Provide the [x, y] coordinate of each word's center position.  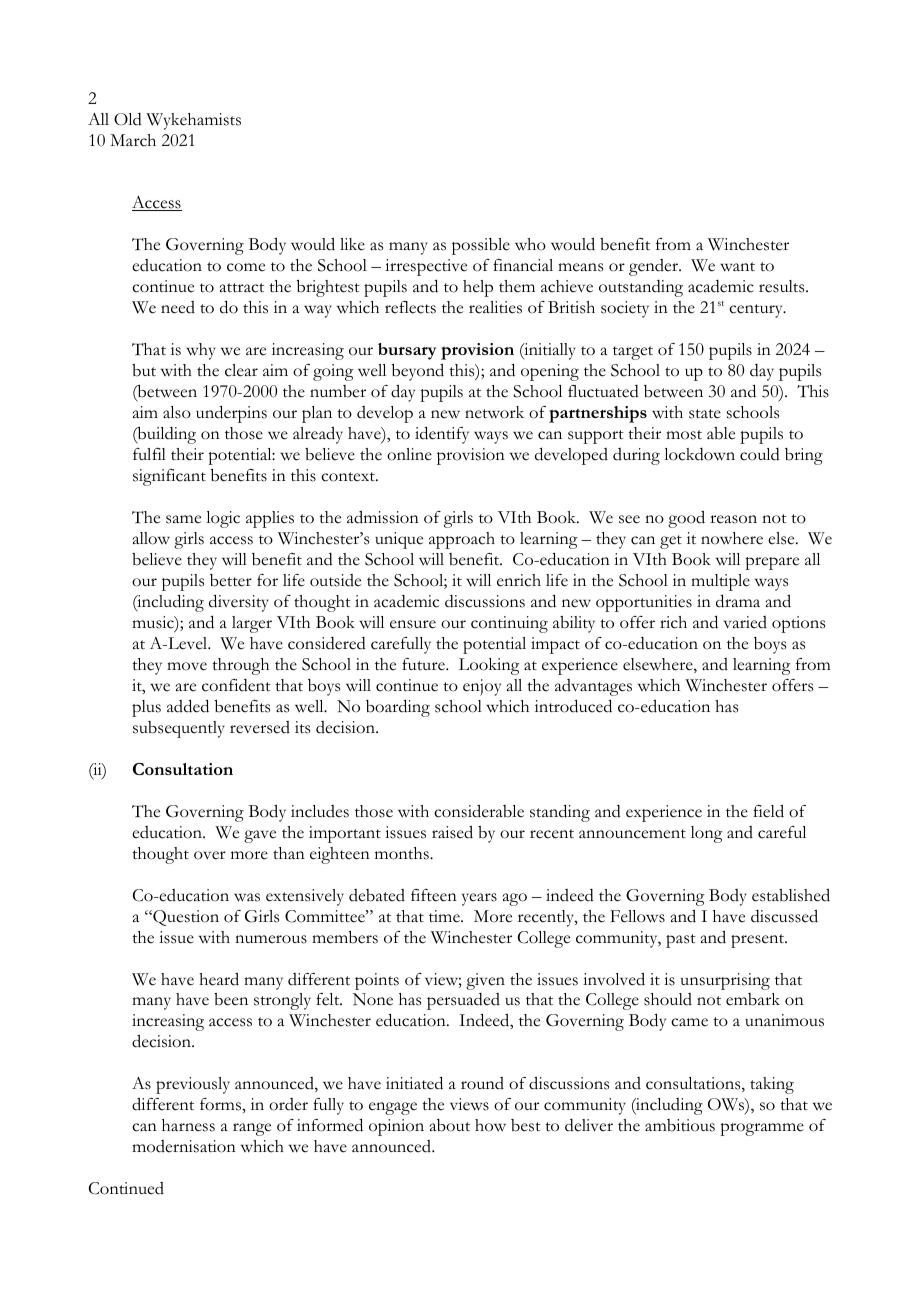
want [737, 267]
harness [188, 1125]
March [133, 140]
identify [442, 435]
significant [169, 477]
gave [260, 836]
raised [452, 832]
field [768, 811]
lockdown [699, 454]
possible [481, 246]
